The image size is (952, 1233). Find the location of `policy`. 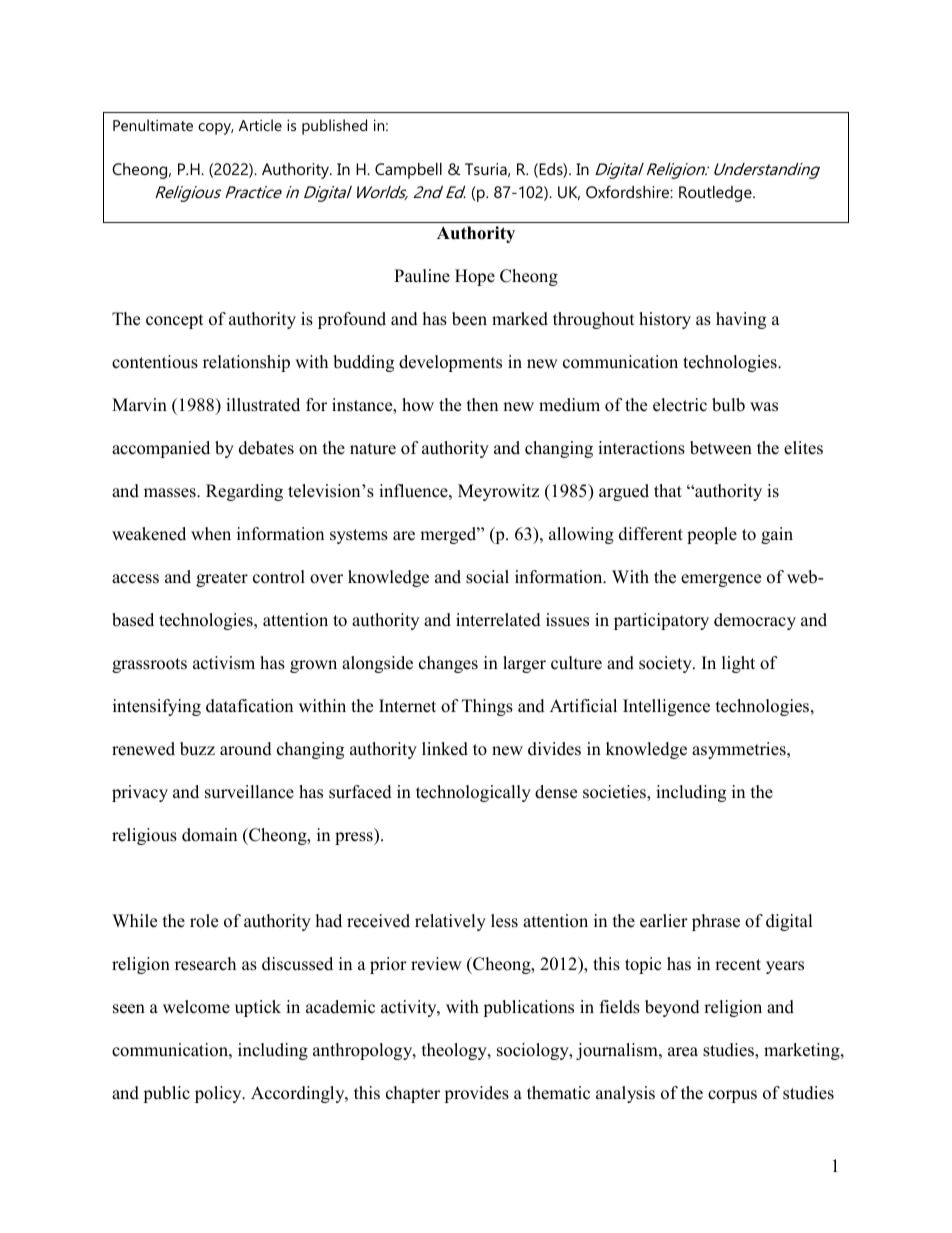

policy is located at coordinates (219, 1094).
